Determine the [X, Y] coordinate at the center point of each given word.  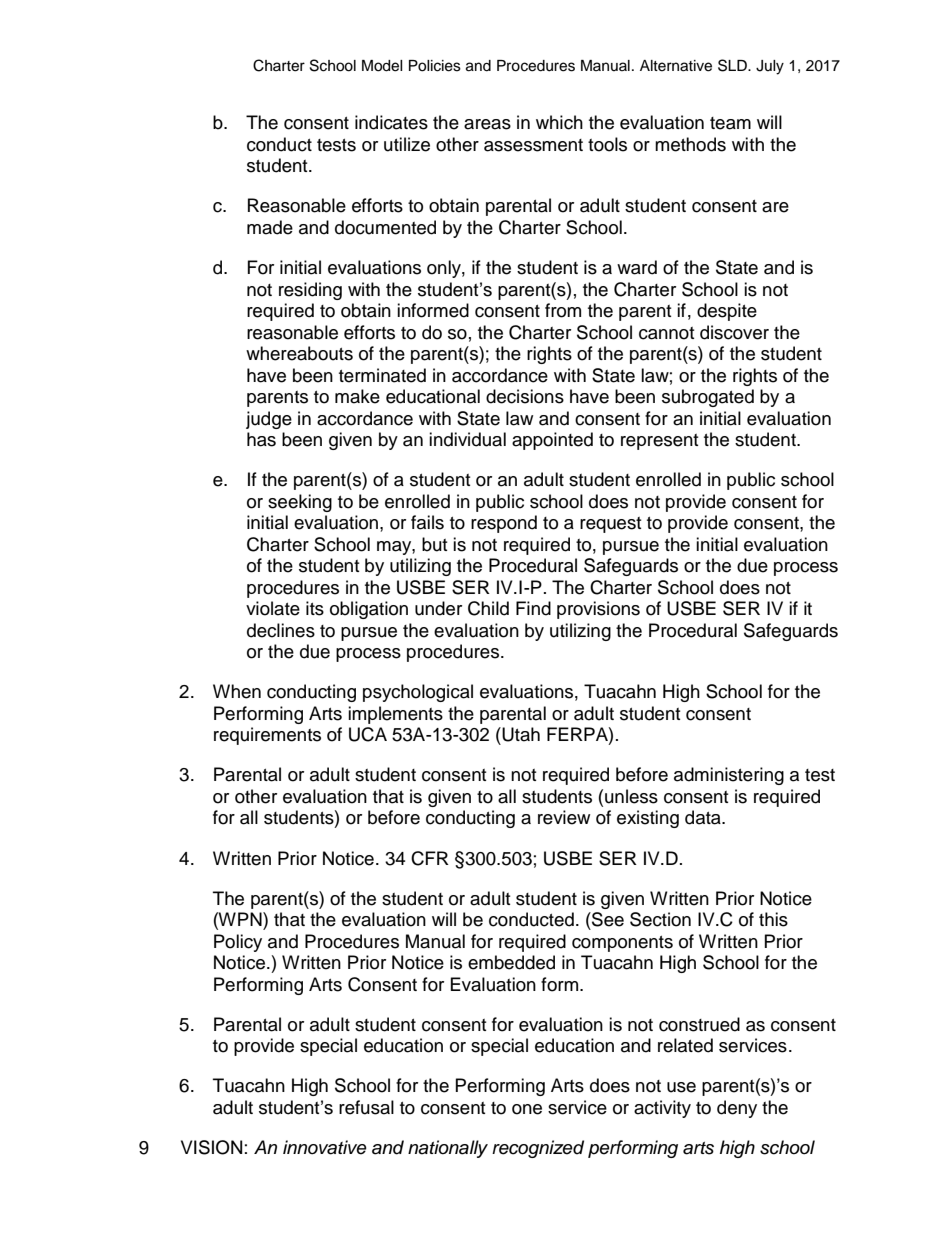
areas [487, 124]
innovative [325, 1147]
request [610, 525]
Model [382, 66]
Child [488, 608]
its [315, 608]
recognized [538, 1149]
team [730, 123]
